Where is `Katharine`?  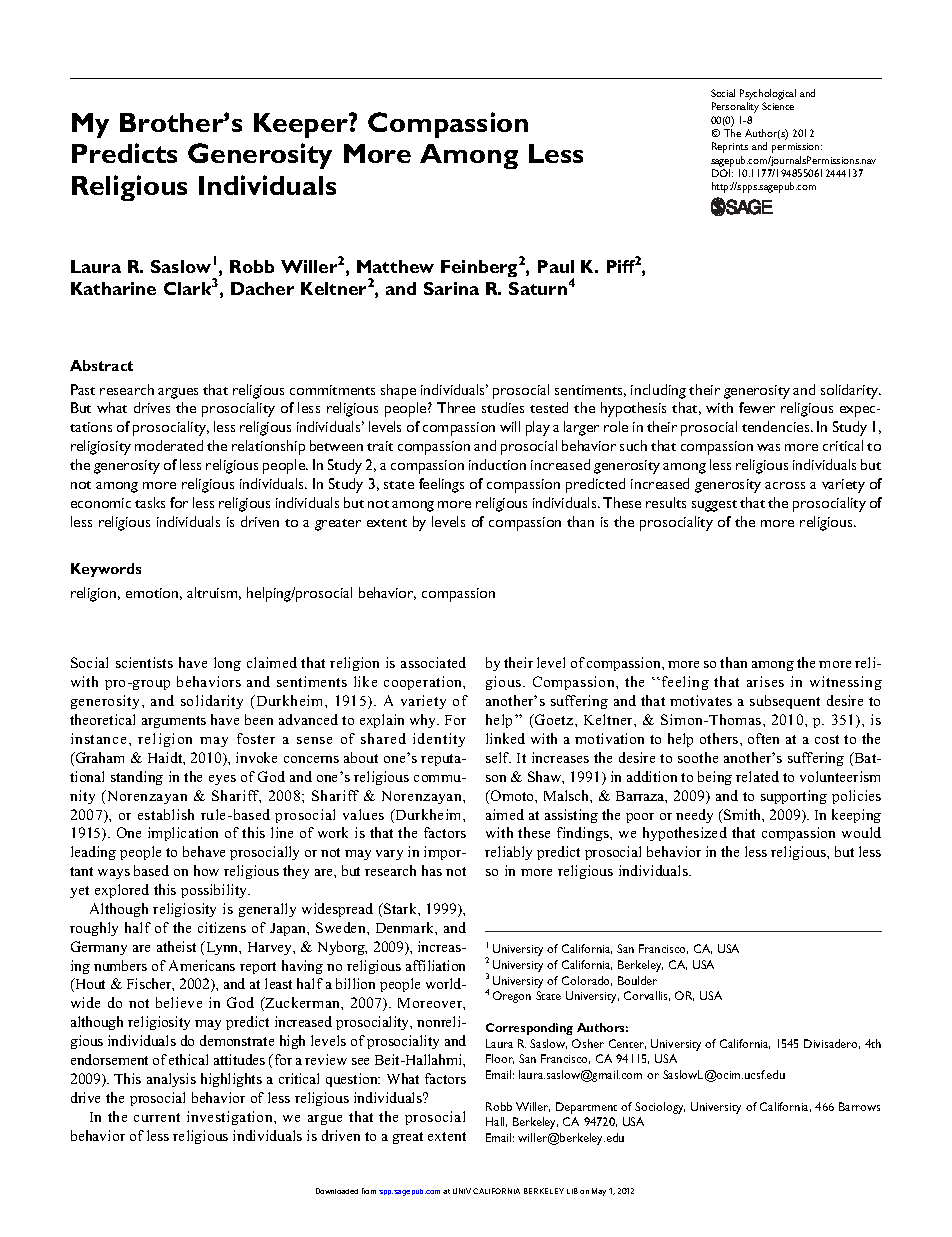
Katharine is located at coordinates (113, 288).
